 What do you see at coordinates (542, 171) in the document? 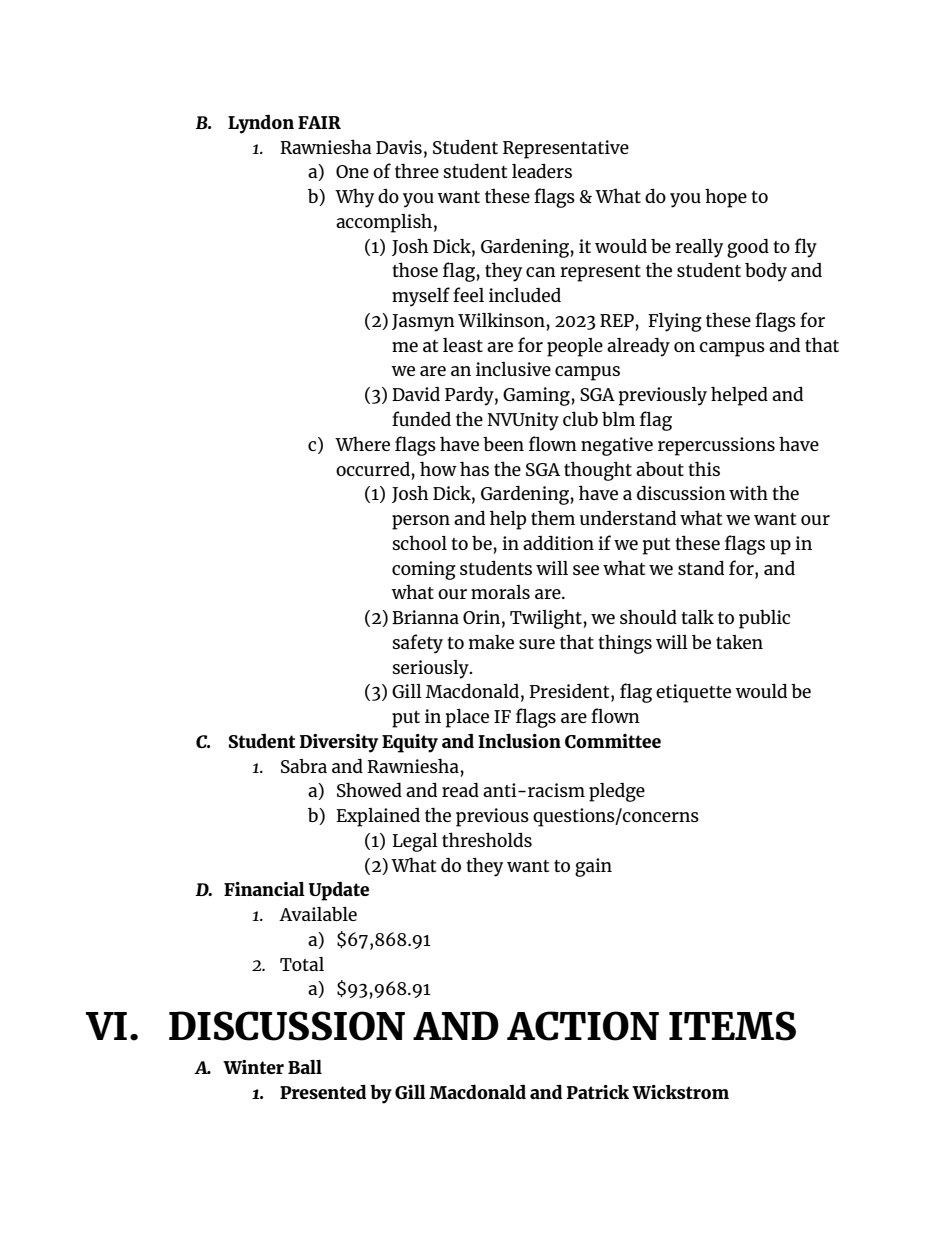
I see `leaders` at bounding box center [542, 171].
